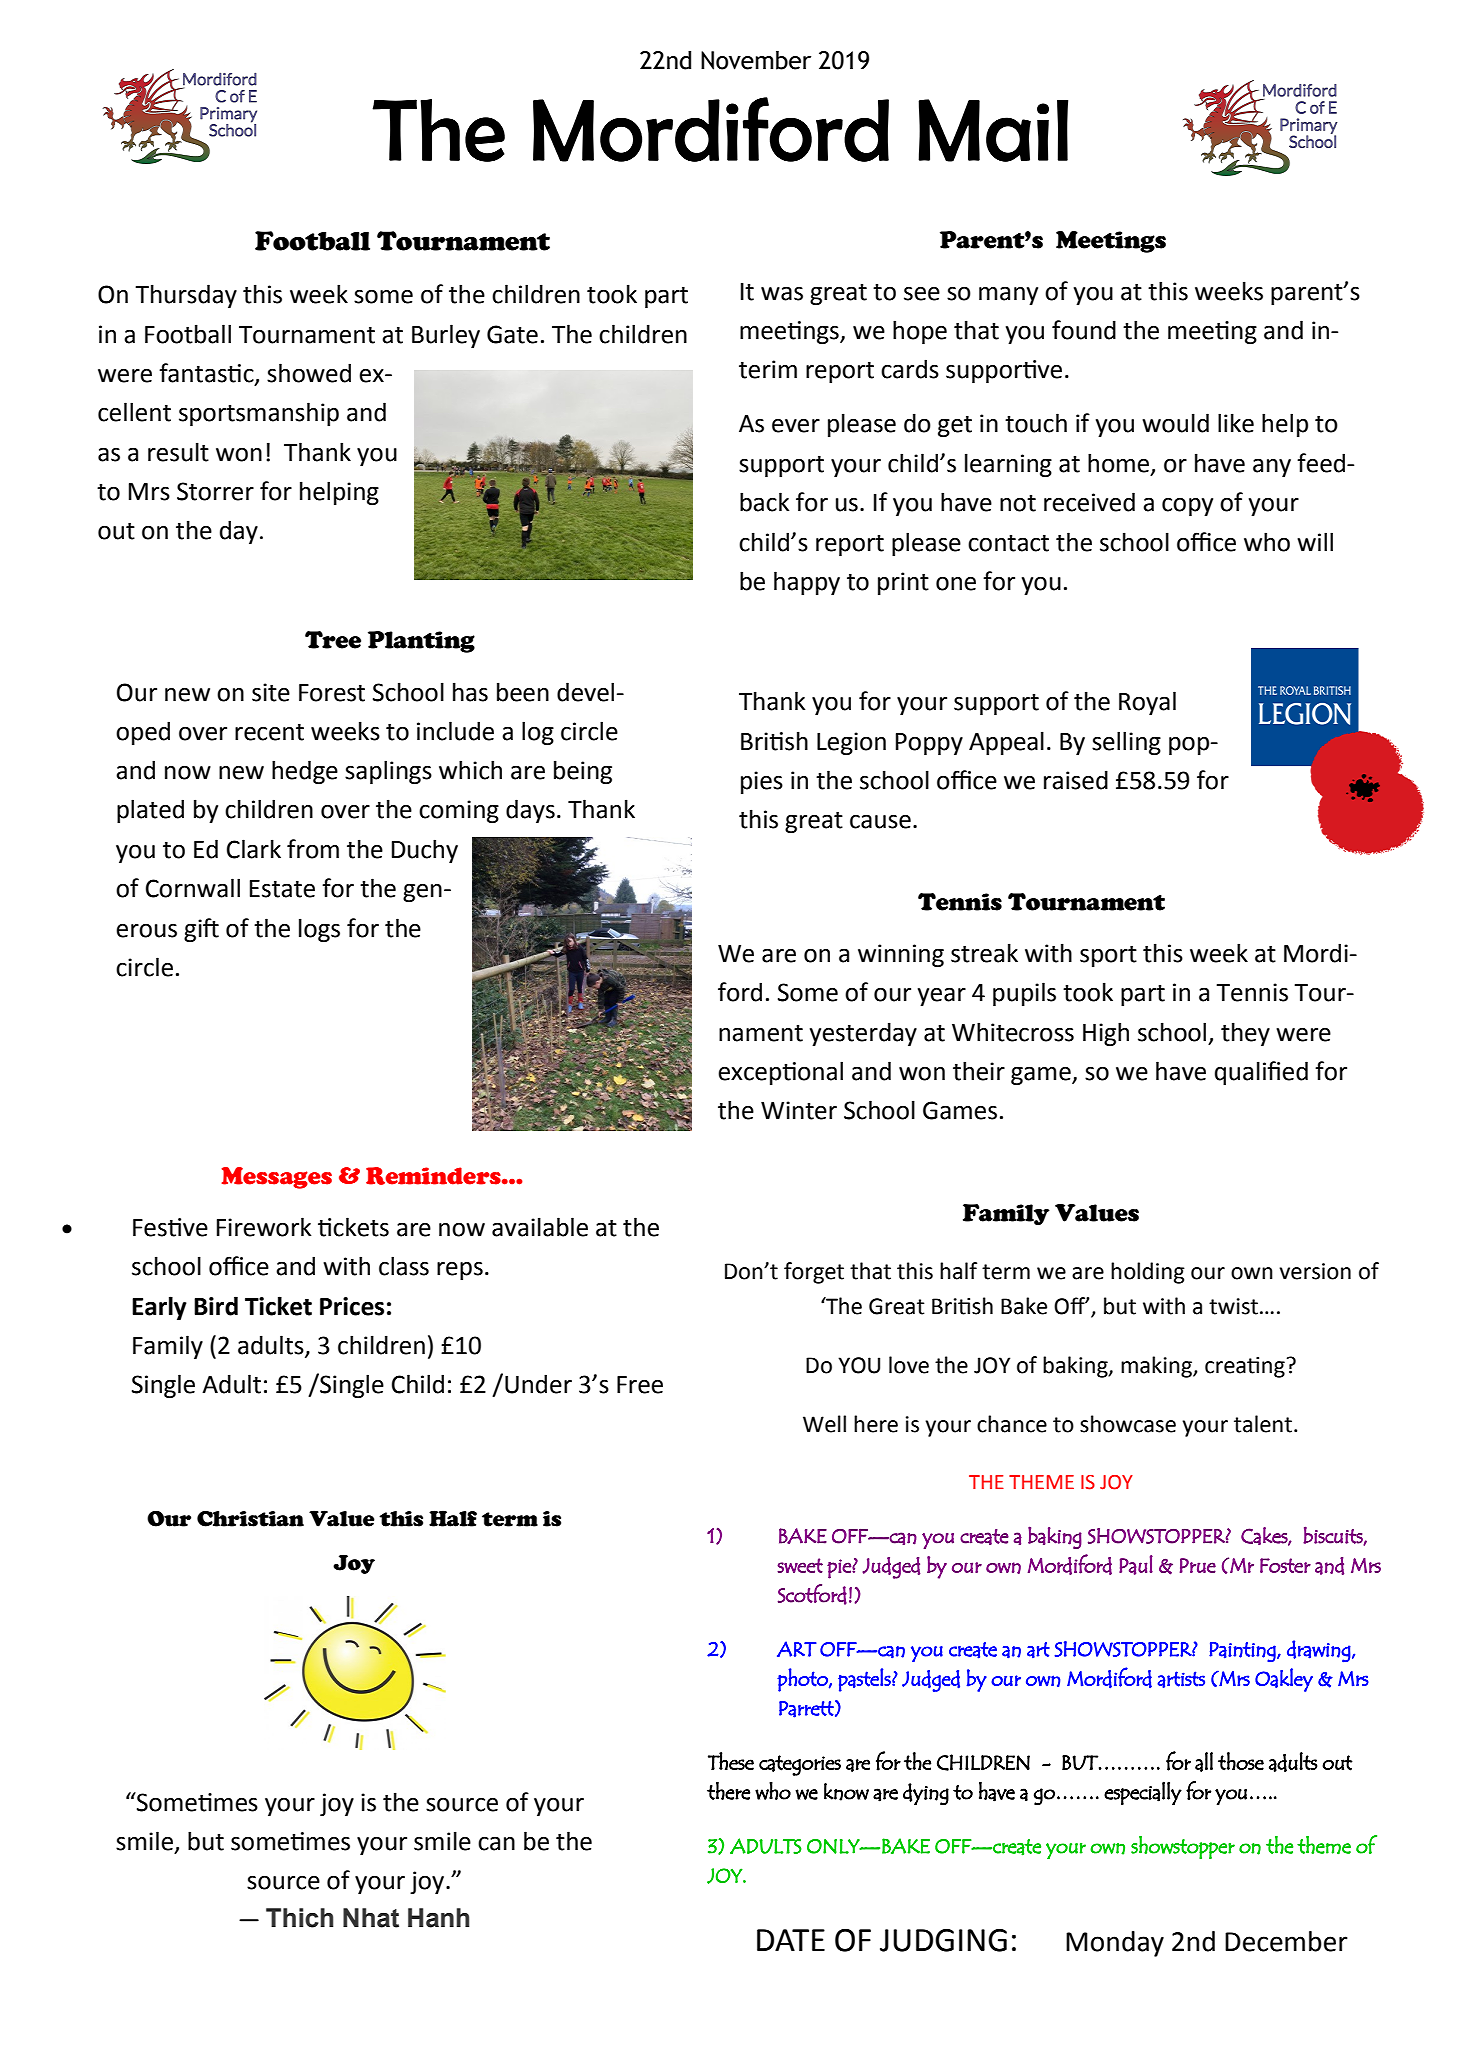  What do you see at coordinates (186, 296) in the screenshot?
I see `Thursday` at bounding box center [186, 296].
